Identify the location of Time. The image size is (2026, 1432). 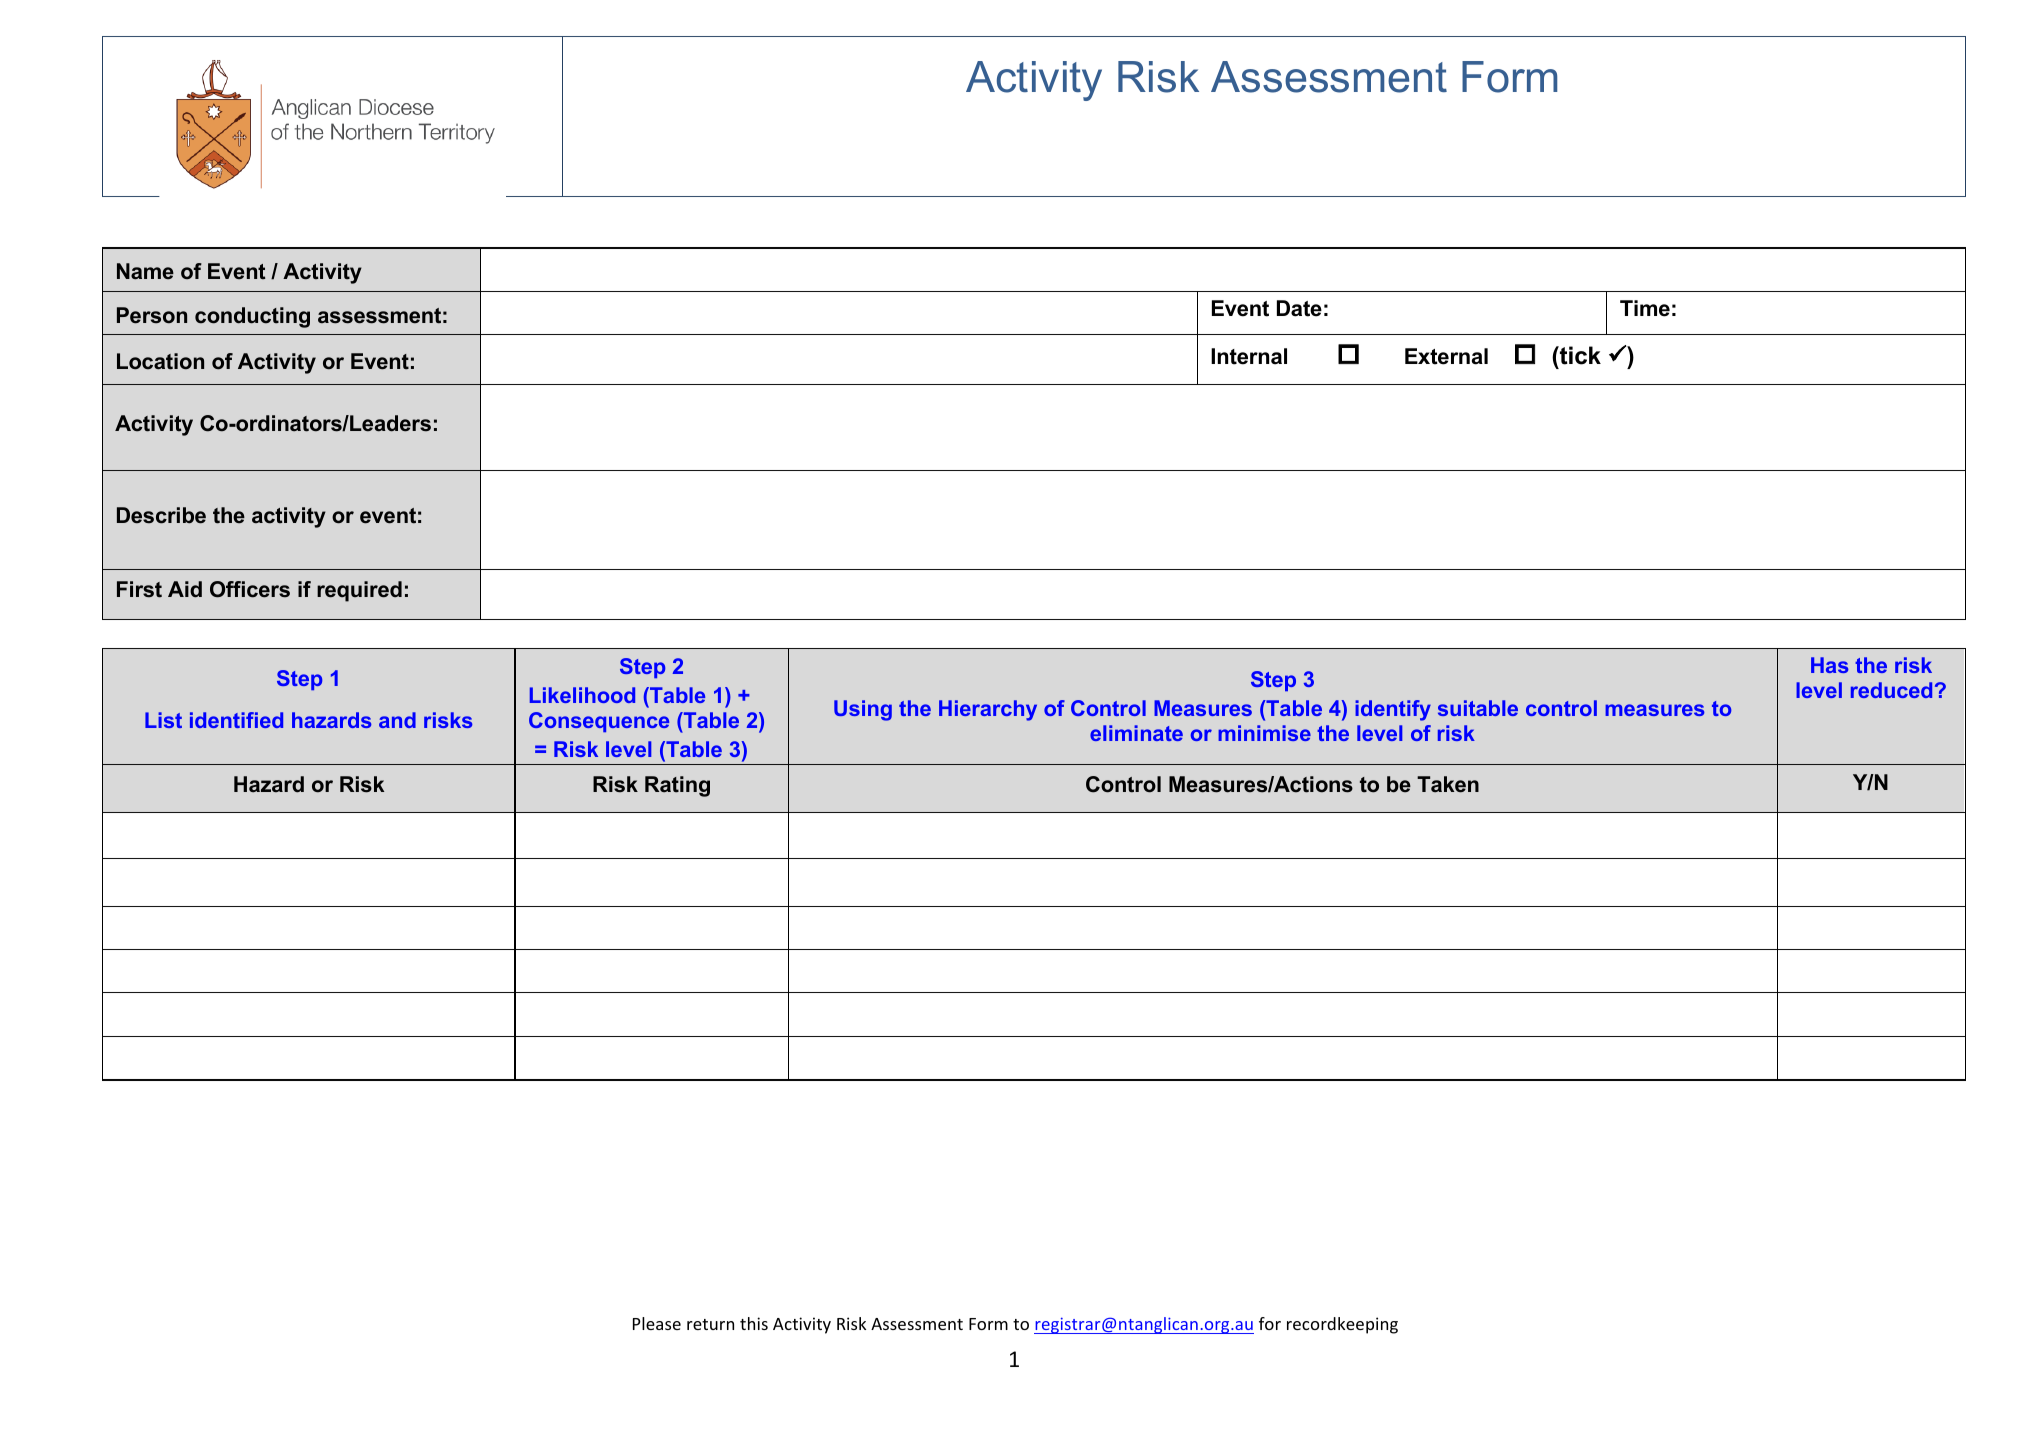
(1645, 308).
